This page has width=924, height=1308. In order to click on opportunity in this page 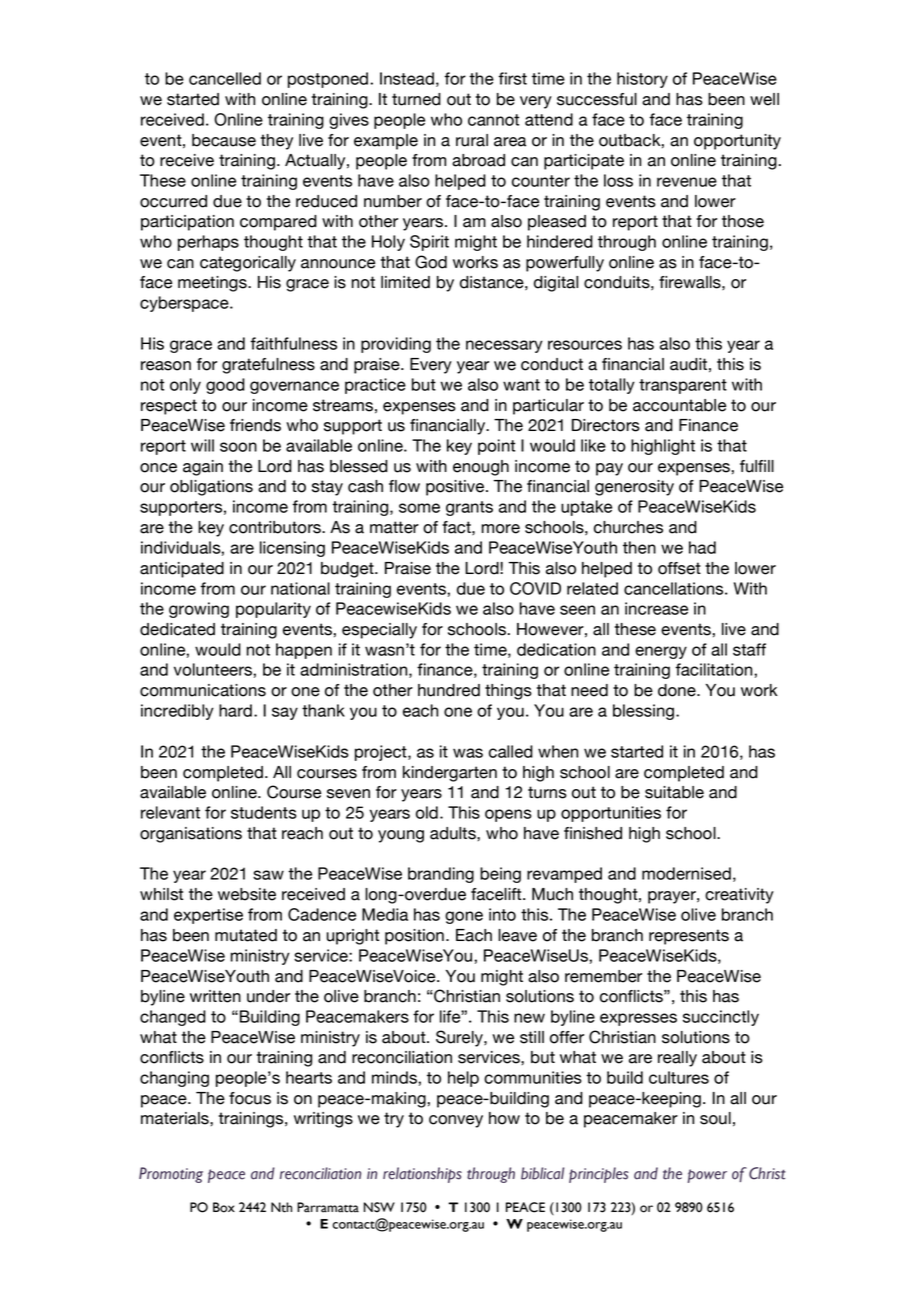, I will do `click(737, 142)`.
